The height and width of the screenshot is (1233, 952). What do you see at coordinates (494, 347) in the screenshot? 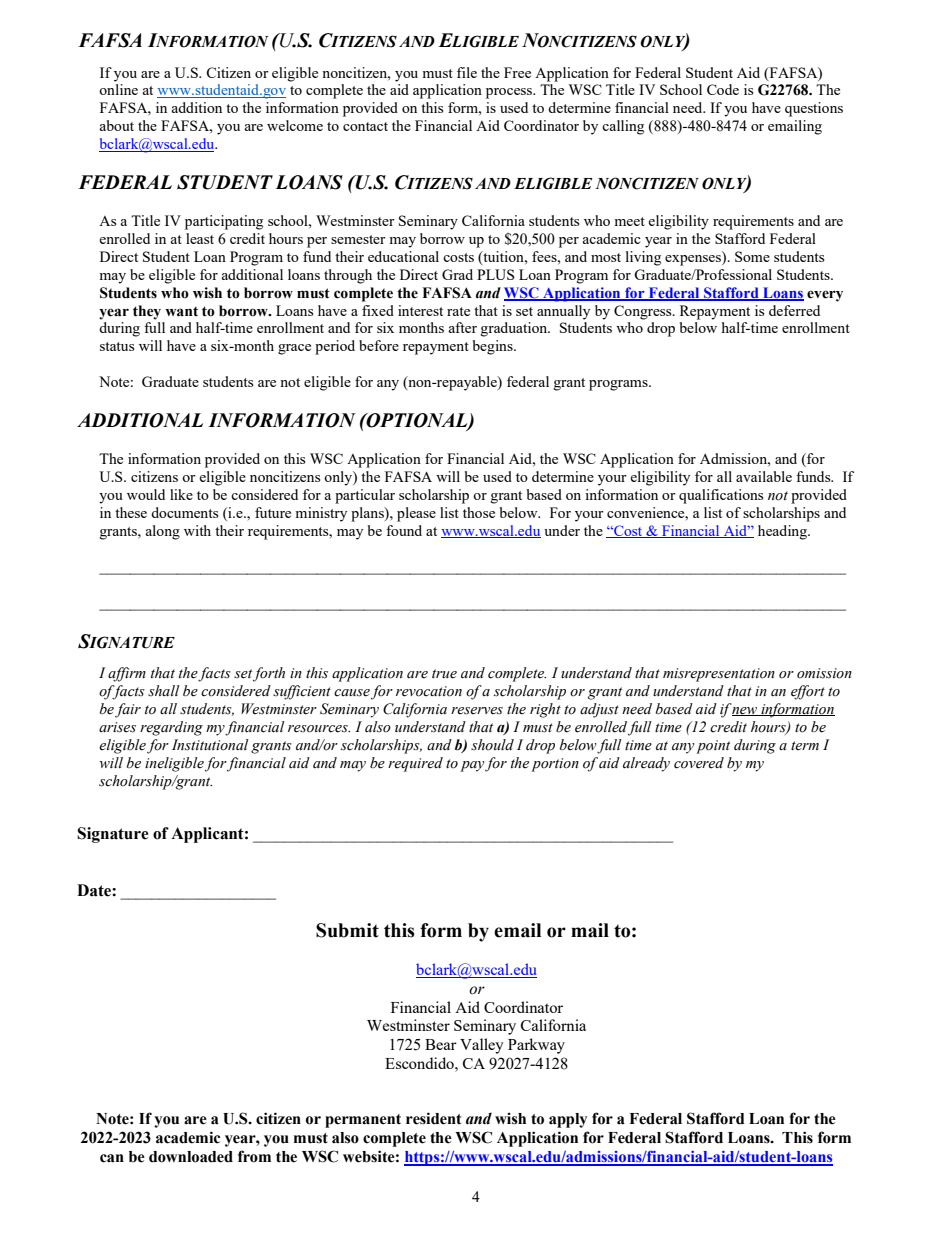
I see `begins` at bounding box center [494, 347].
